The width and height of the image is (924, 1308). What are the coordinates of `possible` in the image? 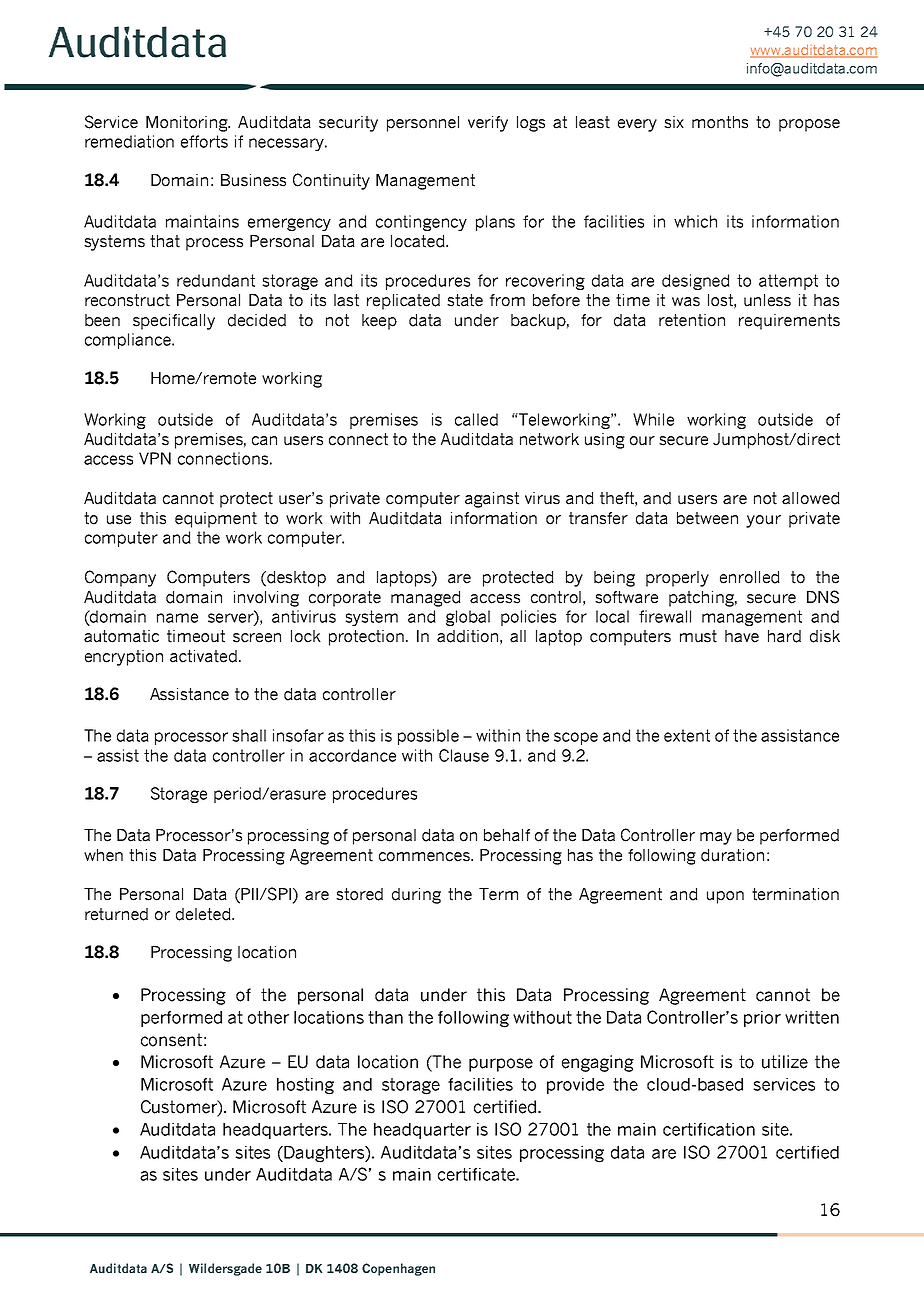 It's located at (428, 737).
